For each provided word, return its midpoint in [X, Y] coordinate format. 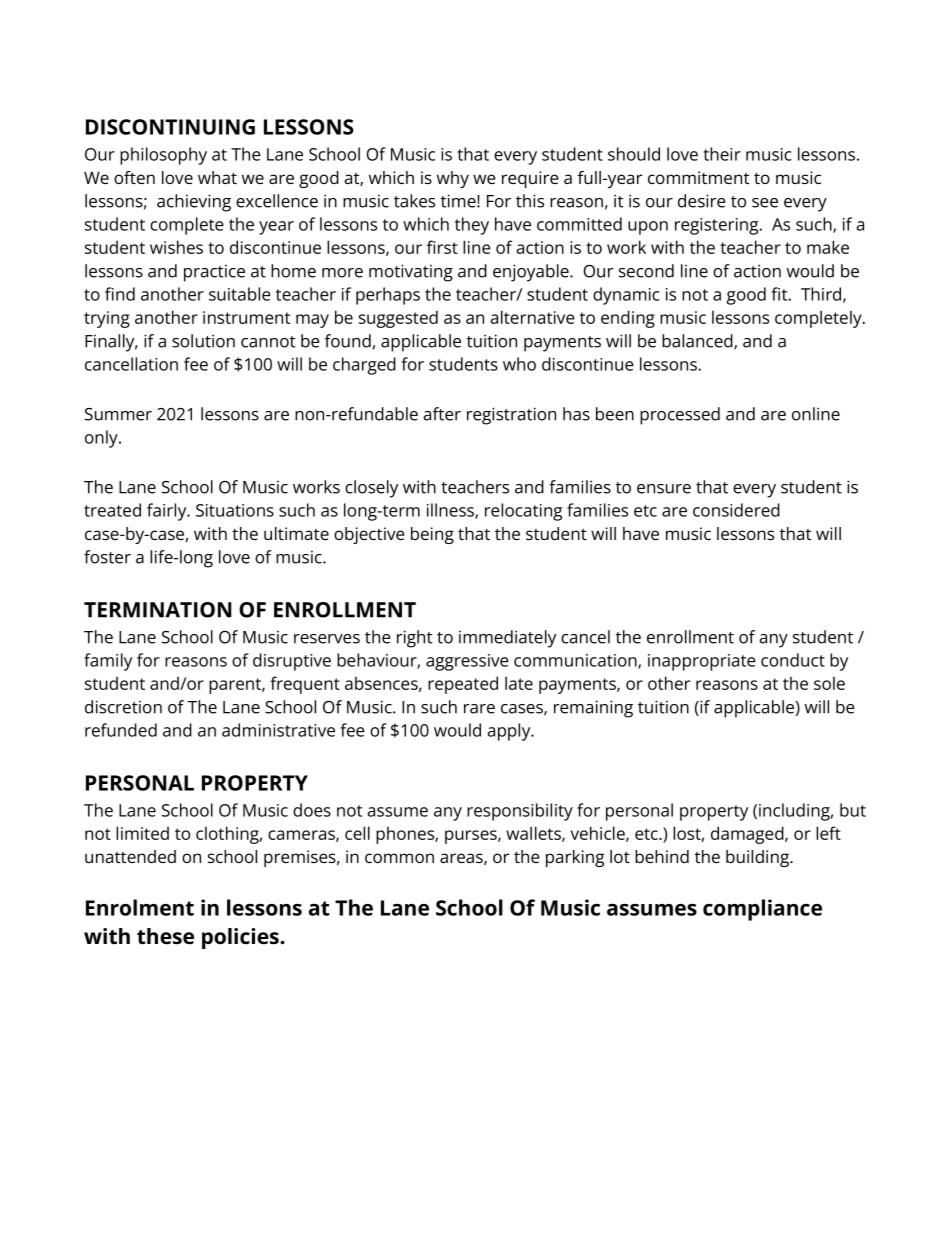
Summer [118, 414]
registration [511, 416]
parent [236, 686]
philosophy [163, 156]
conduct [793, 660]
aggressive [467, 662]
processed [680, 416]
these [165, 936]
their [722, 154]
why [453, 179]
